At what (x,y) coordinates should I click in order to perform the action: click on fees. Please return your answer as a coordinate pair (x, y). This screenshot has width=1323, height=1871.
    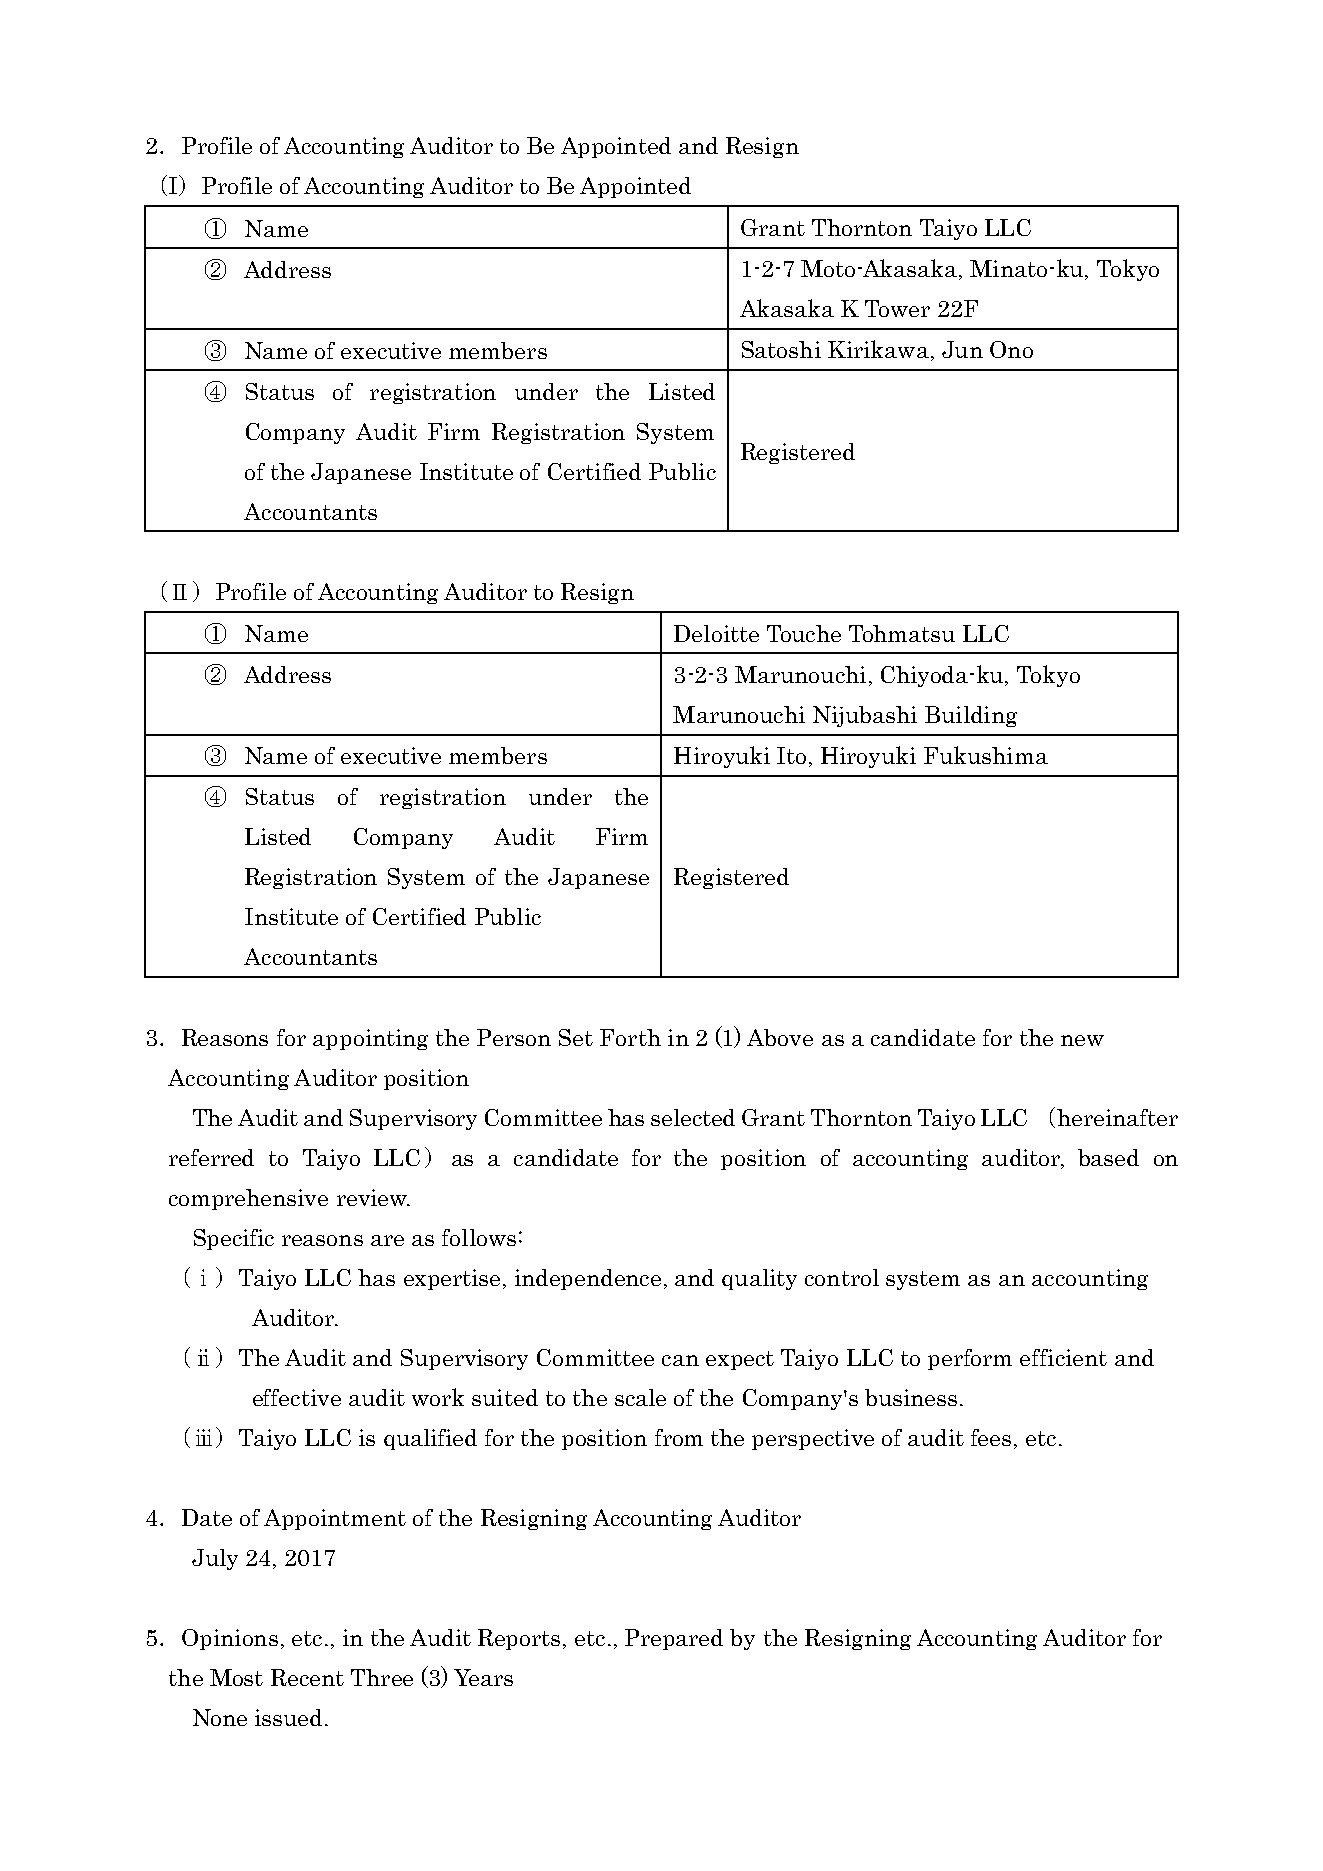
    Looking at the image, I should click on (991, 1437).
